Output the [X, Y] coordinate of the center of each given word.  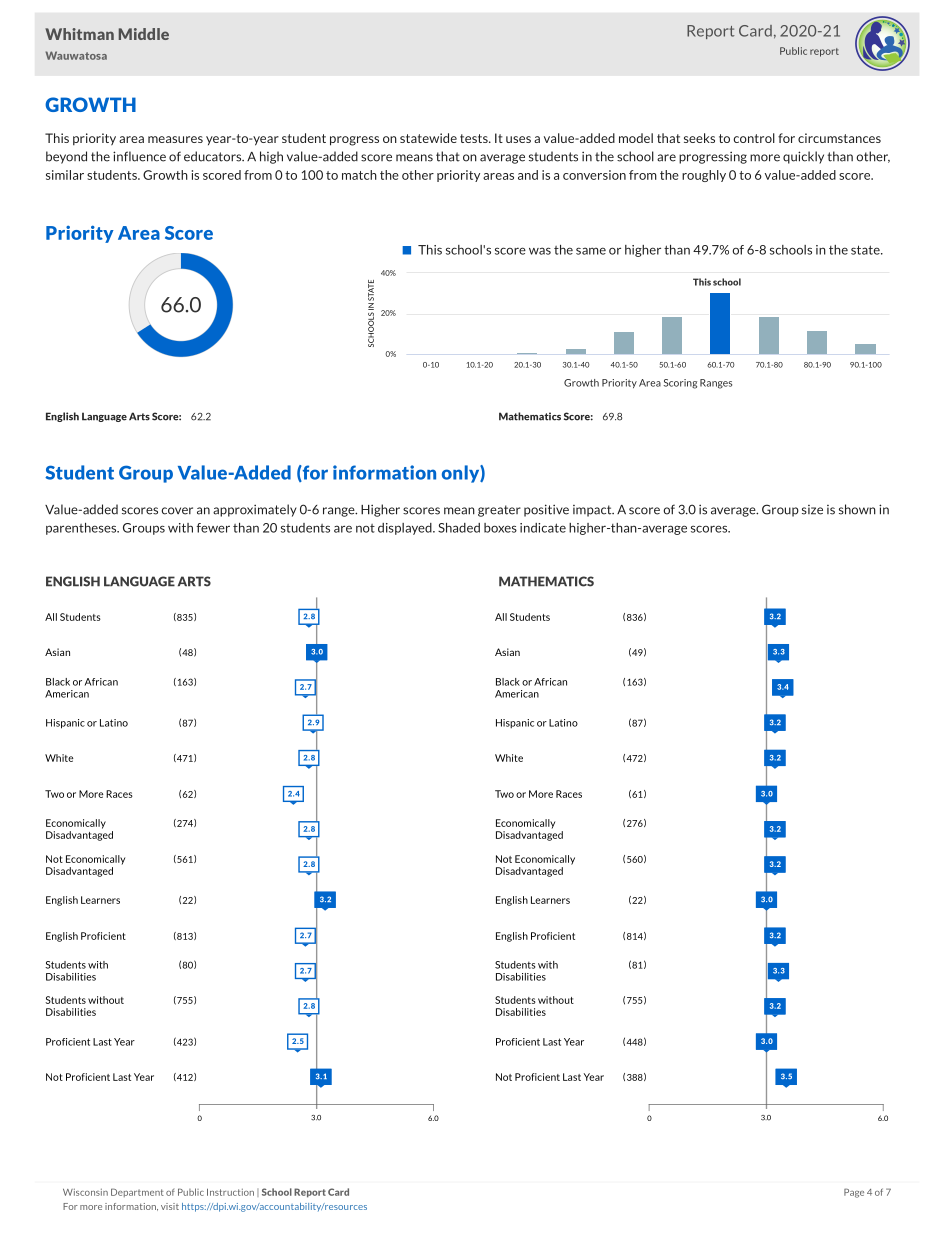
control [754, 138]
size [812, 510]
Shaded [459, 528]
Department [137, 1192]
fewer [213, 528]
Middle [144, 34]
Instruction [230, 1192]
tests [475, 138]
